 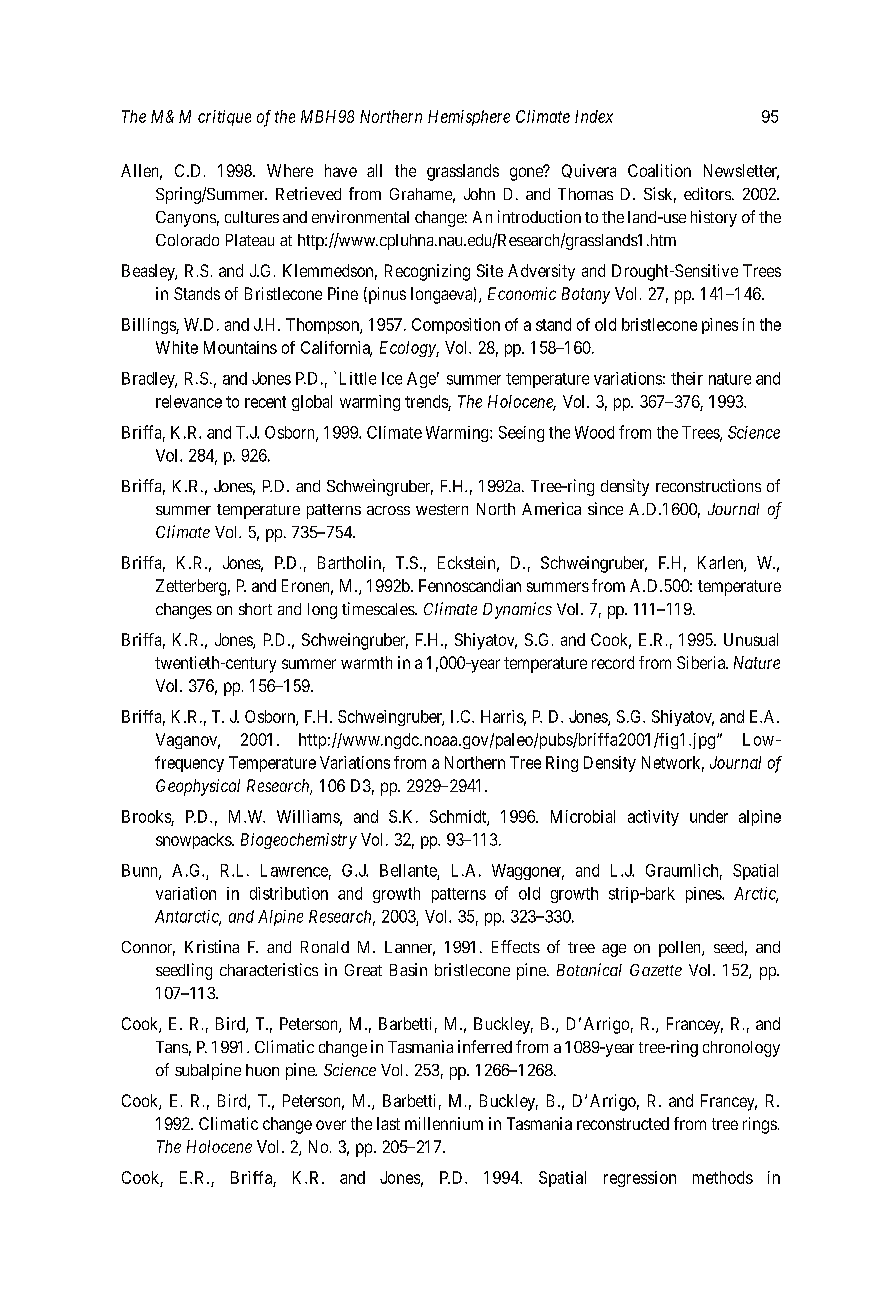 I want to click on Hemisphere, so click(x=469, y=118).
